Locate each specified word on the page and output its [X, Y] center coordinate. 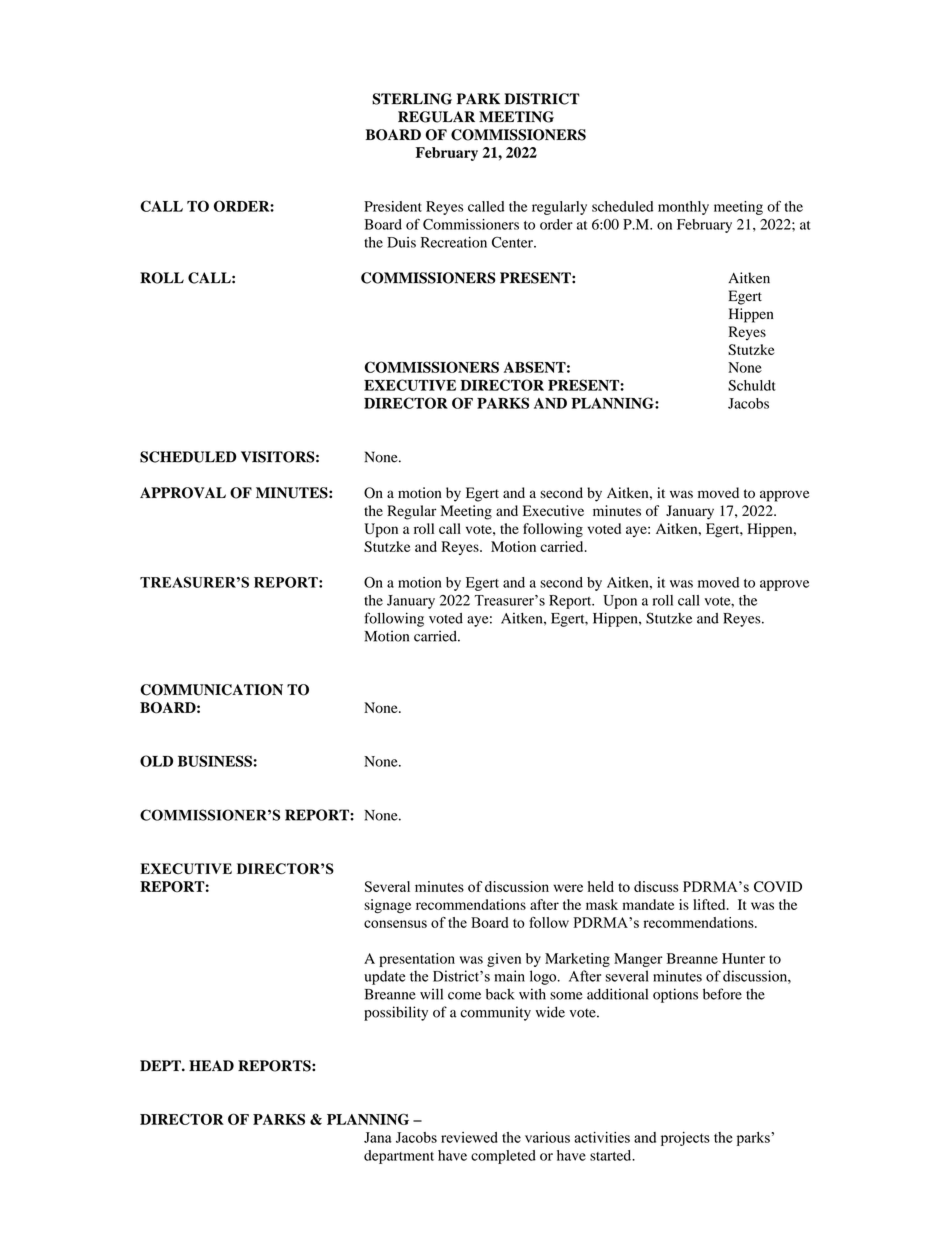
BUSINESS [215, 761]
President [393, 206]
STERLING [412, 99]
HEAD [211, 1065]
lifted [710, 904]
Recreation [454, 242]
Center [513, 242]
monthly [683, 208]
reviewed [469, 1137]
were [568, 888]
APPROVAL [183, 493]
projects [685, 1139]
